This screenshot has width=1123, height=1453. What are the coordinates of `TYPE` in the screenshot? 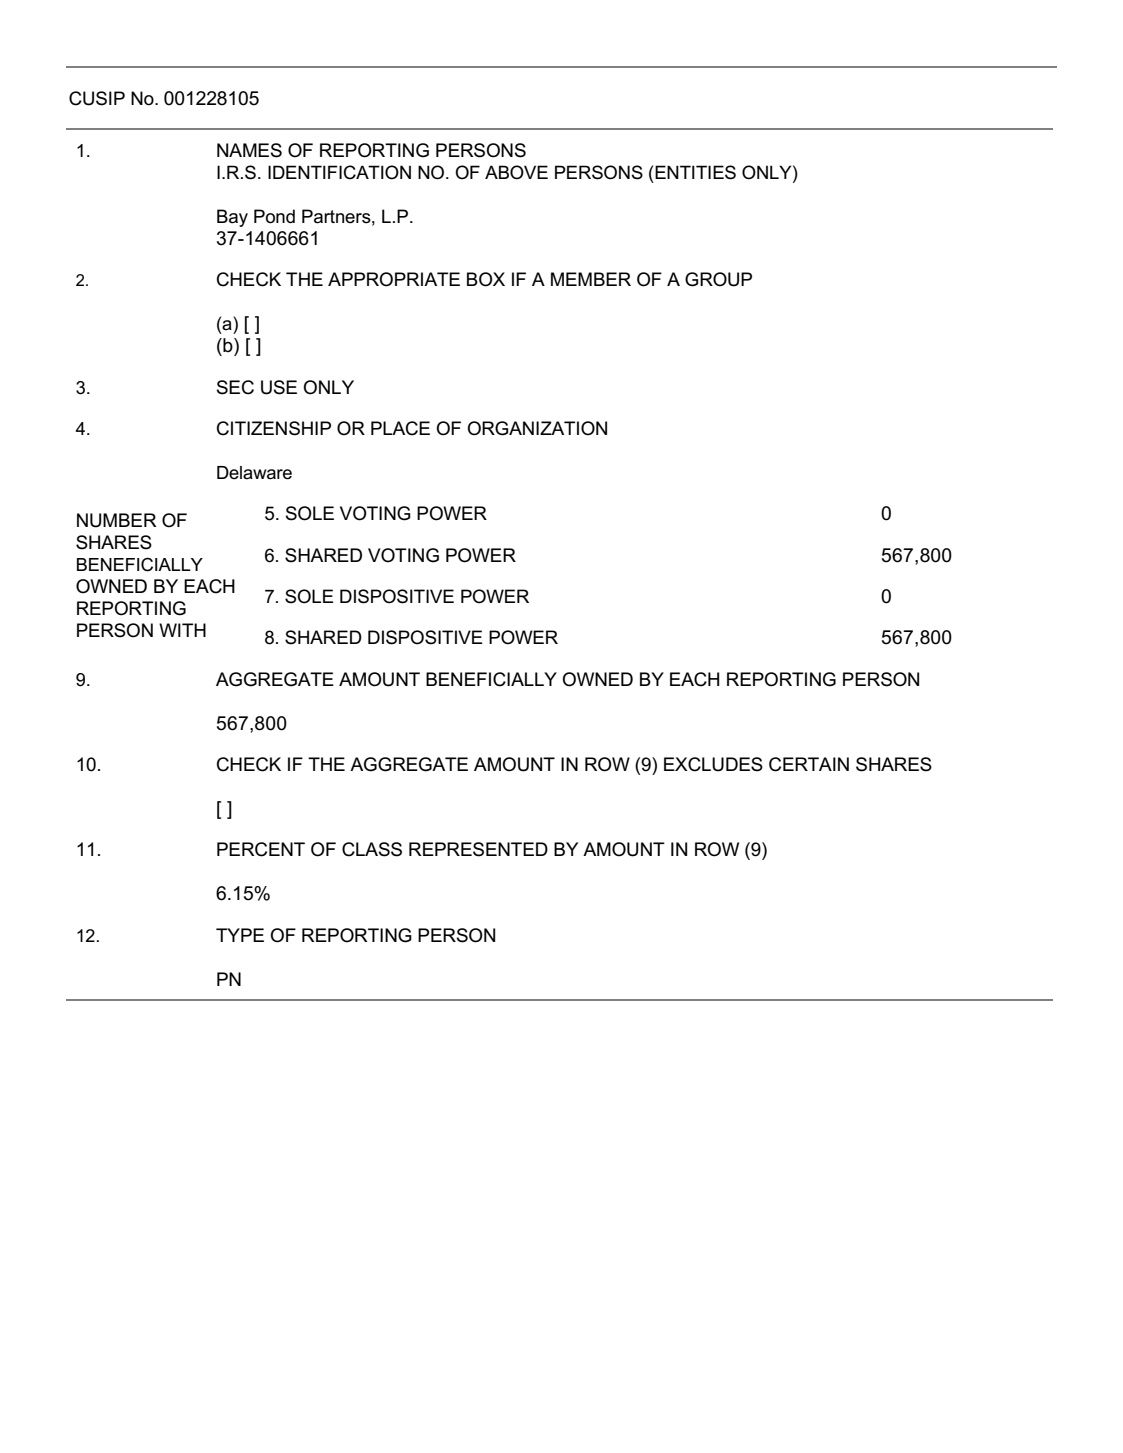 It's located at (240, 935).
